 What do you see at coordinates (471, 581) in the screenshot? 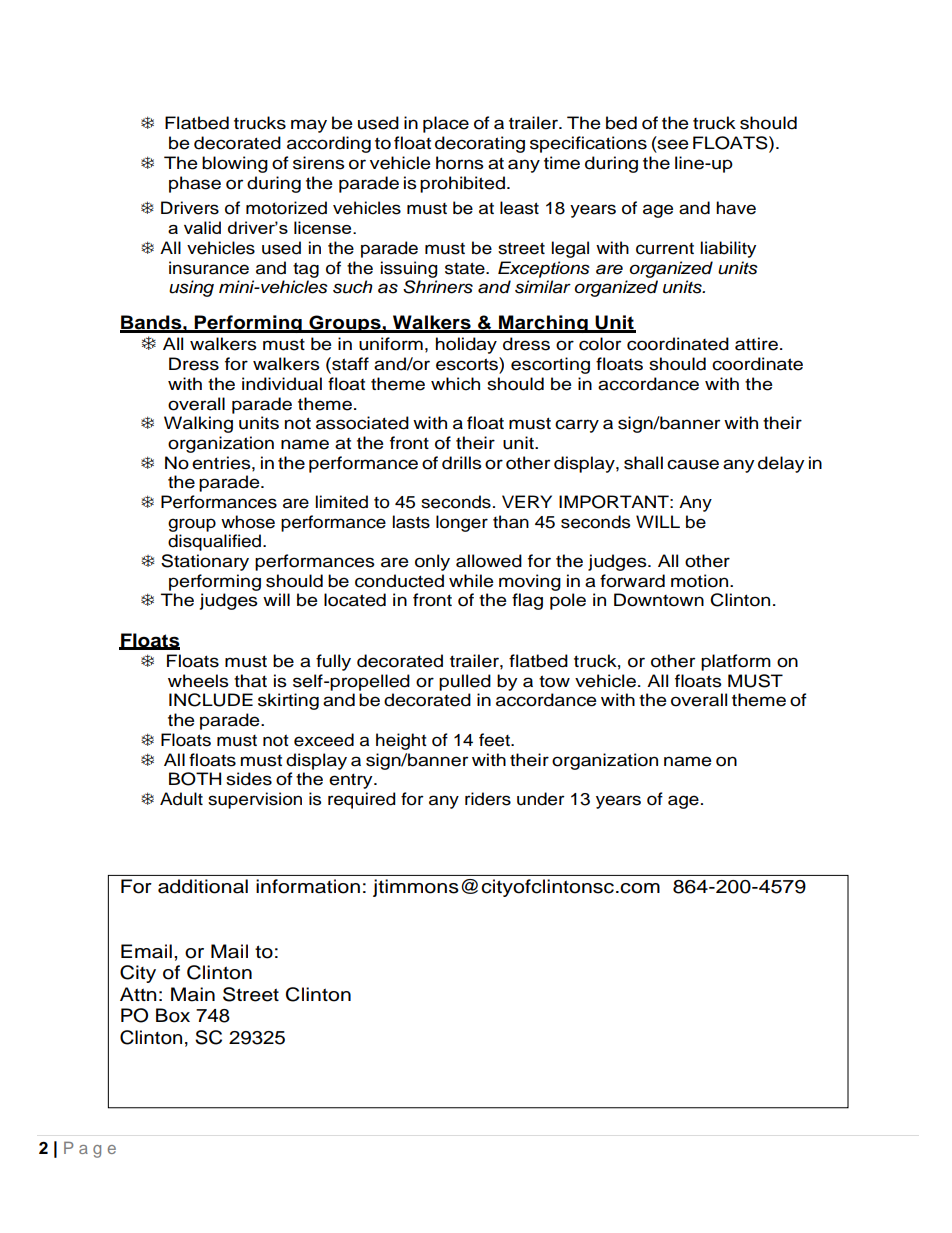
I see `while` at bounding box center [471, 581].
